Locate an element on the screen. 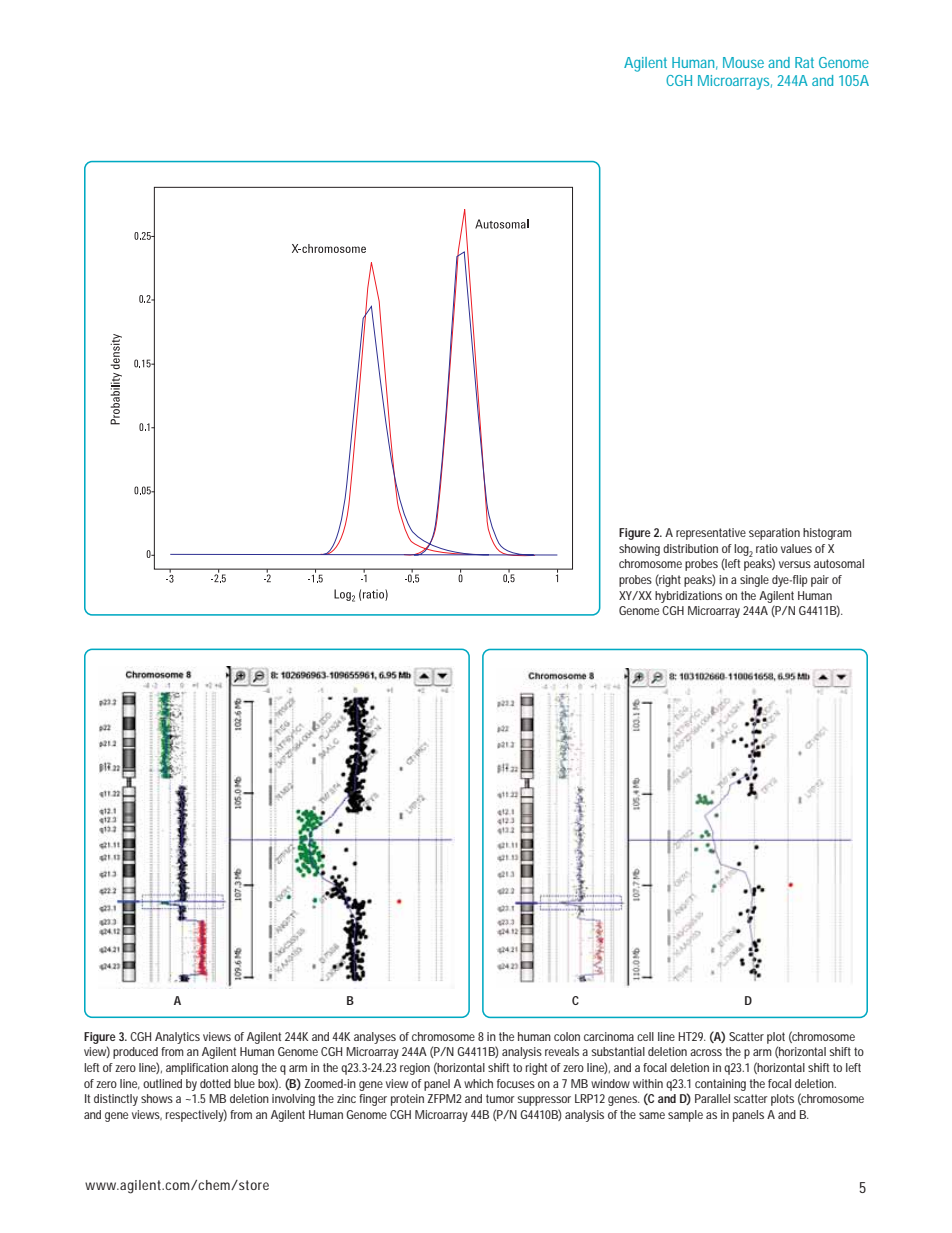  representative is located at coordinates (711, 534).
